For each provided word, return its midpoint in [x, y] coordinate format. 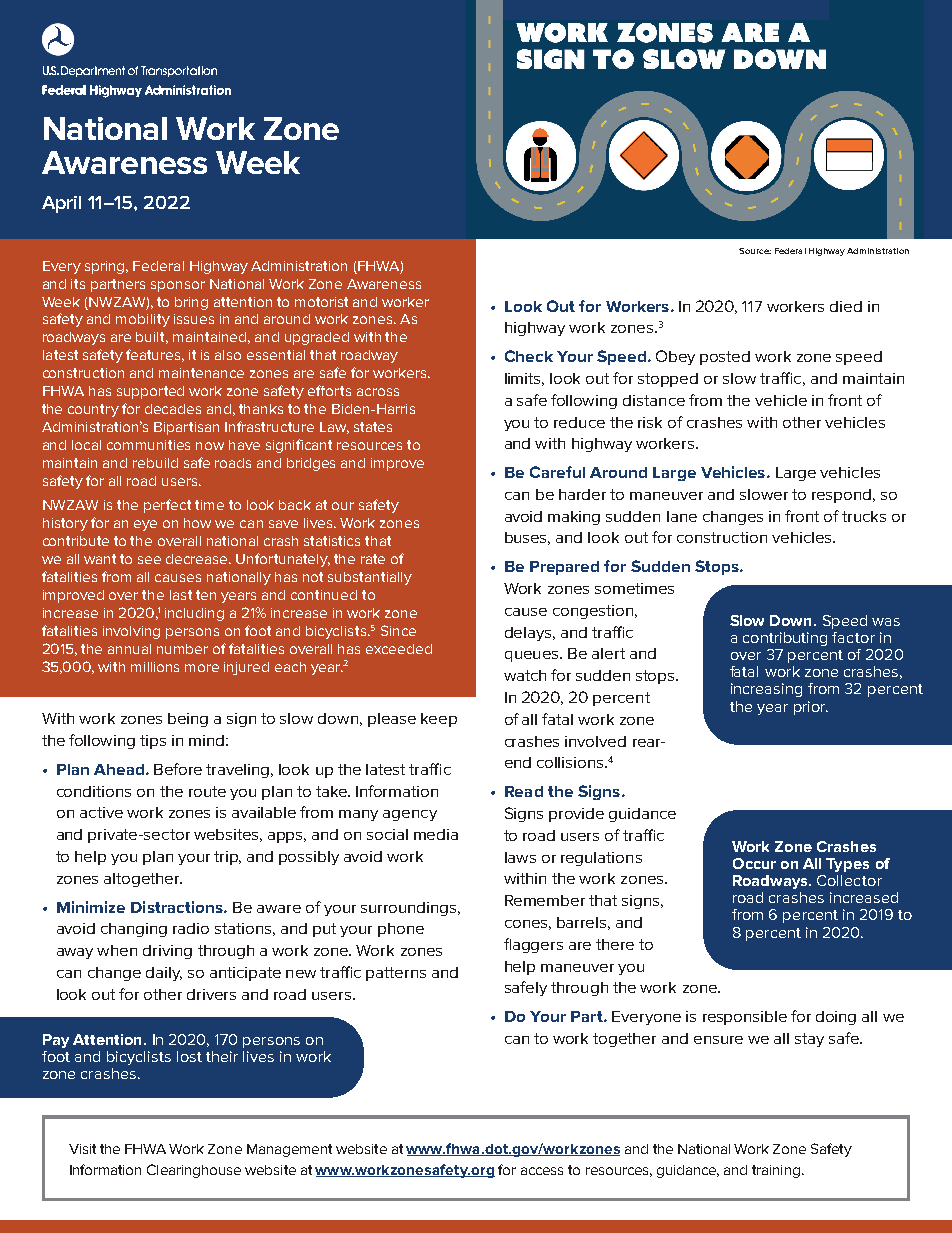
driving [167, 952]
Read [524, 791]
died [846, 306]
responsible [745, 1018]
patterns [396, 974]
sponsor [178, 286]
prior [811, 708]
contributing [785, 639]
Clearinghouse [194, 1171]
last [181, 595]
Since [398, 630]
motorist [321, 302]
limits [524, 379]
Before [178, 769]
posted [725, 358]
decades [173, 409]
